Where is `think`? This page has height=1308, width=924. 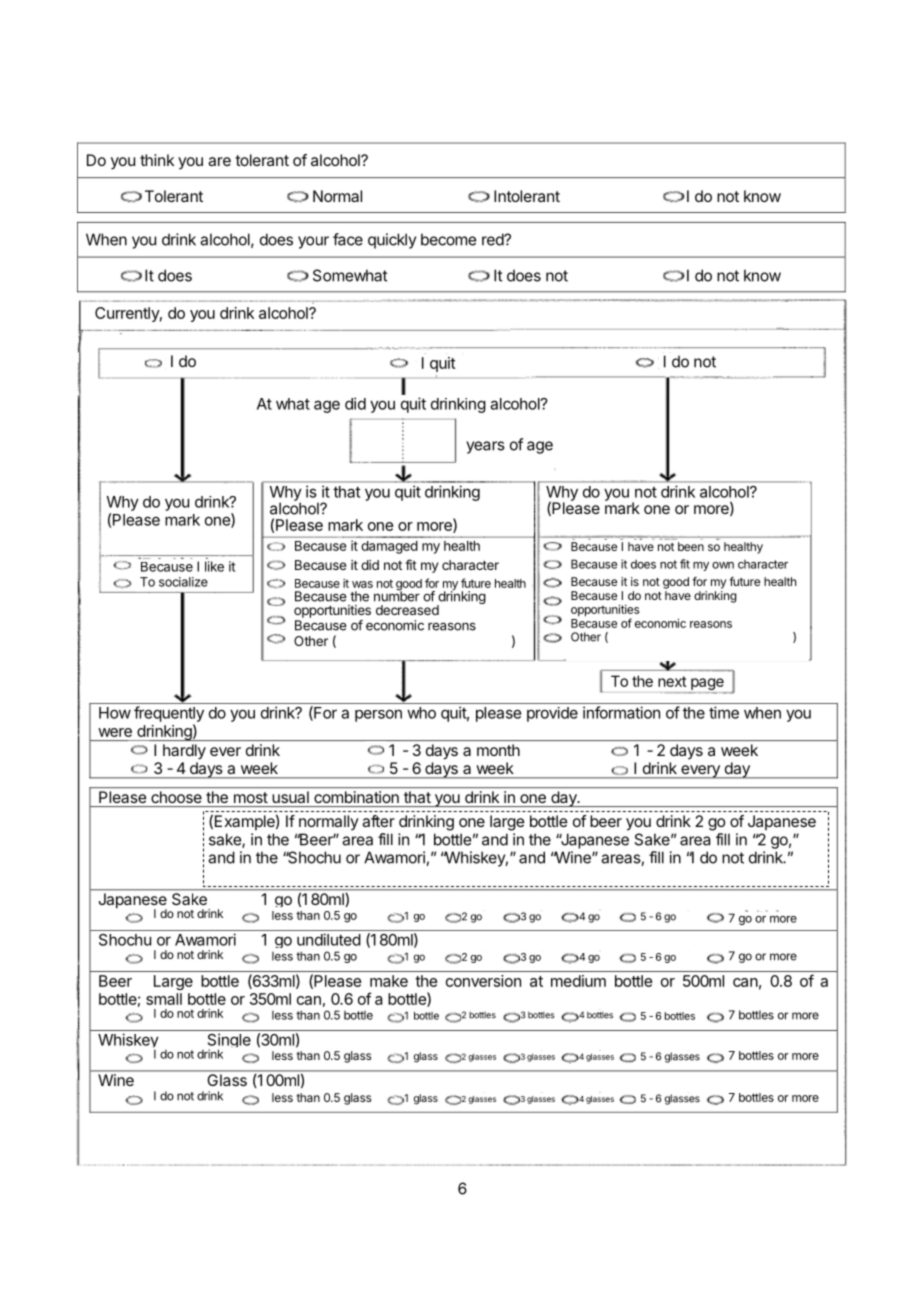
think is located at coordinates (157, 160).
